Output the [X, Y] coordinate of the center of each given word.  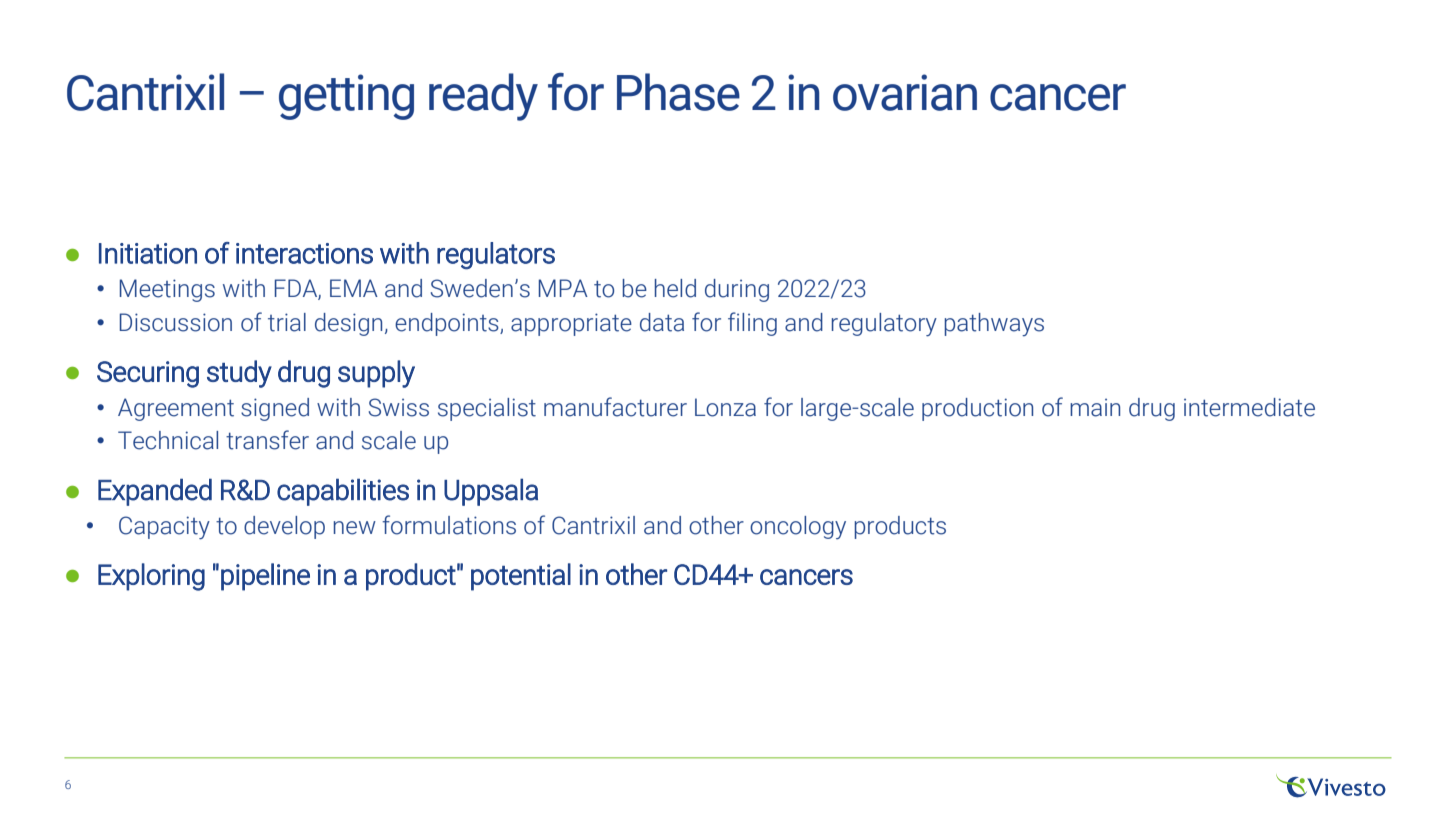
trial [287, 322]
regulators [496, 256]
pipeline [265, 577]
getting [346, 97]
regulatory [884, 325]
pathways [994, 324]
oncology [798, 527]
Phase [678, 92]
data [662, 322]
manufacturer [615, 407]
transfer [267, 440]
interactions [304, 253]
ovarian [905, 92]
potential [521, 577]
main [1095, 408]
